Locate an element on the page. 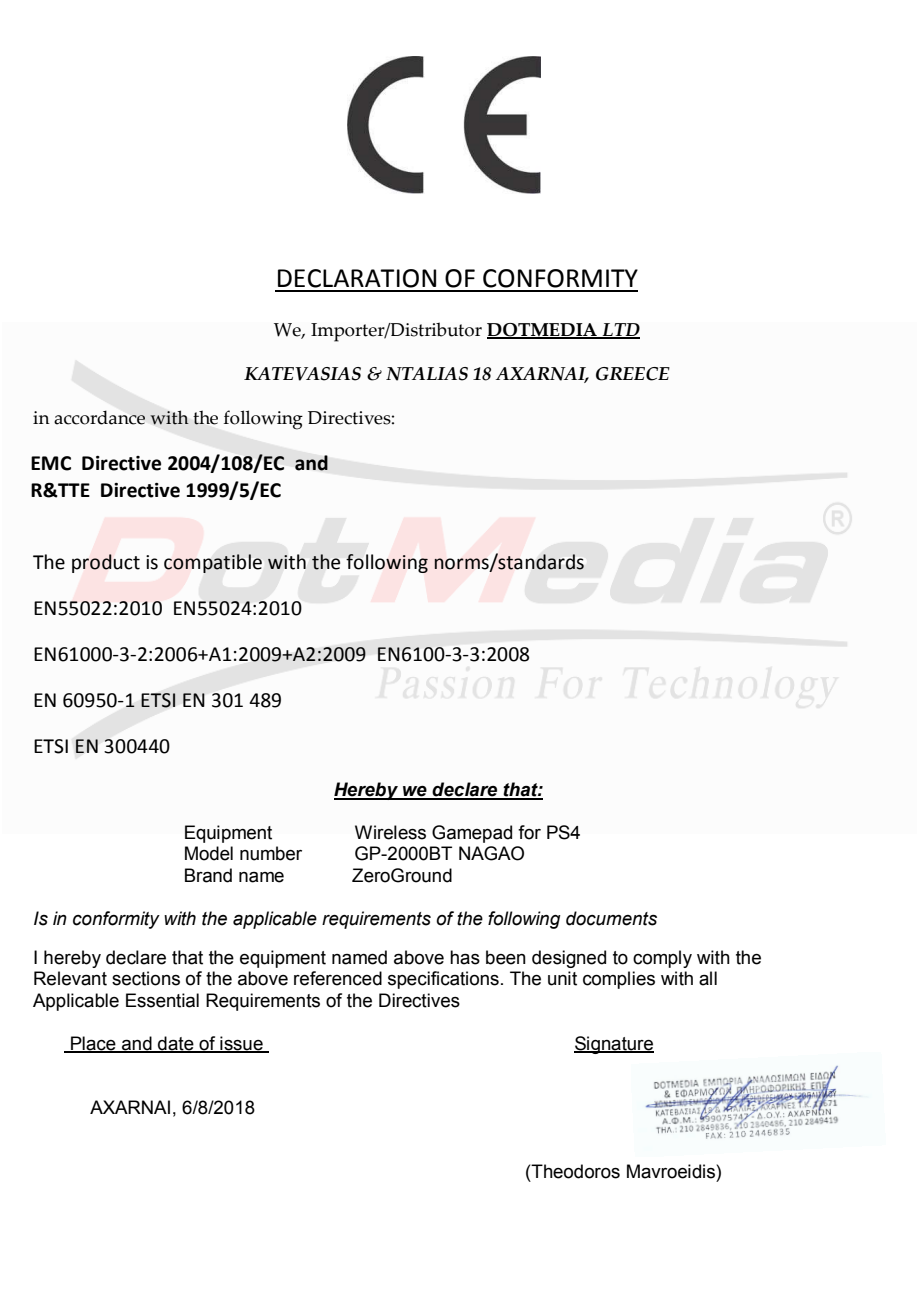 The height and width of the document is (1308, 924). Gamepad is located at coordinates (472, 834).
